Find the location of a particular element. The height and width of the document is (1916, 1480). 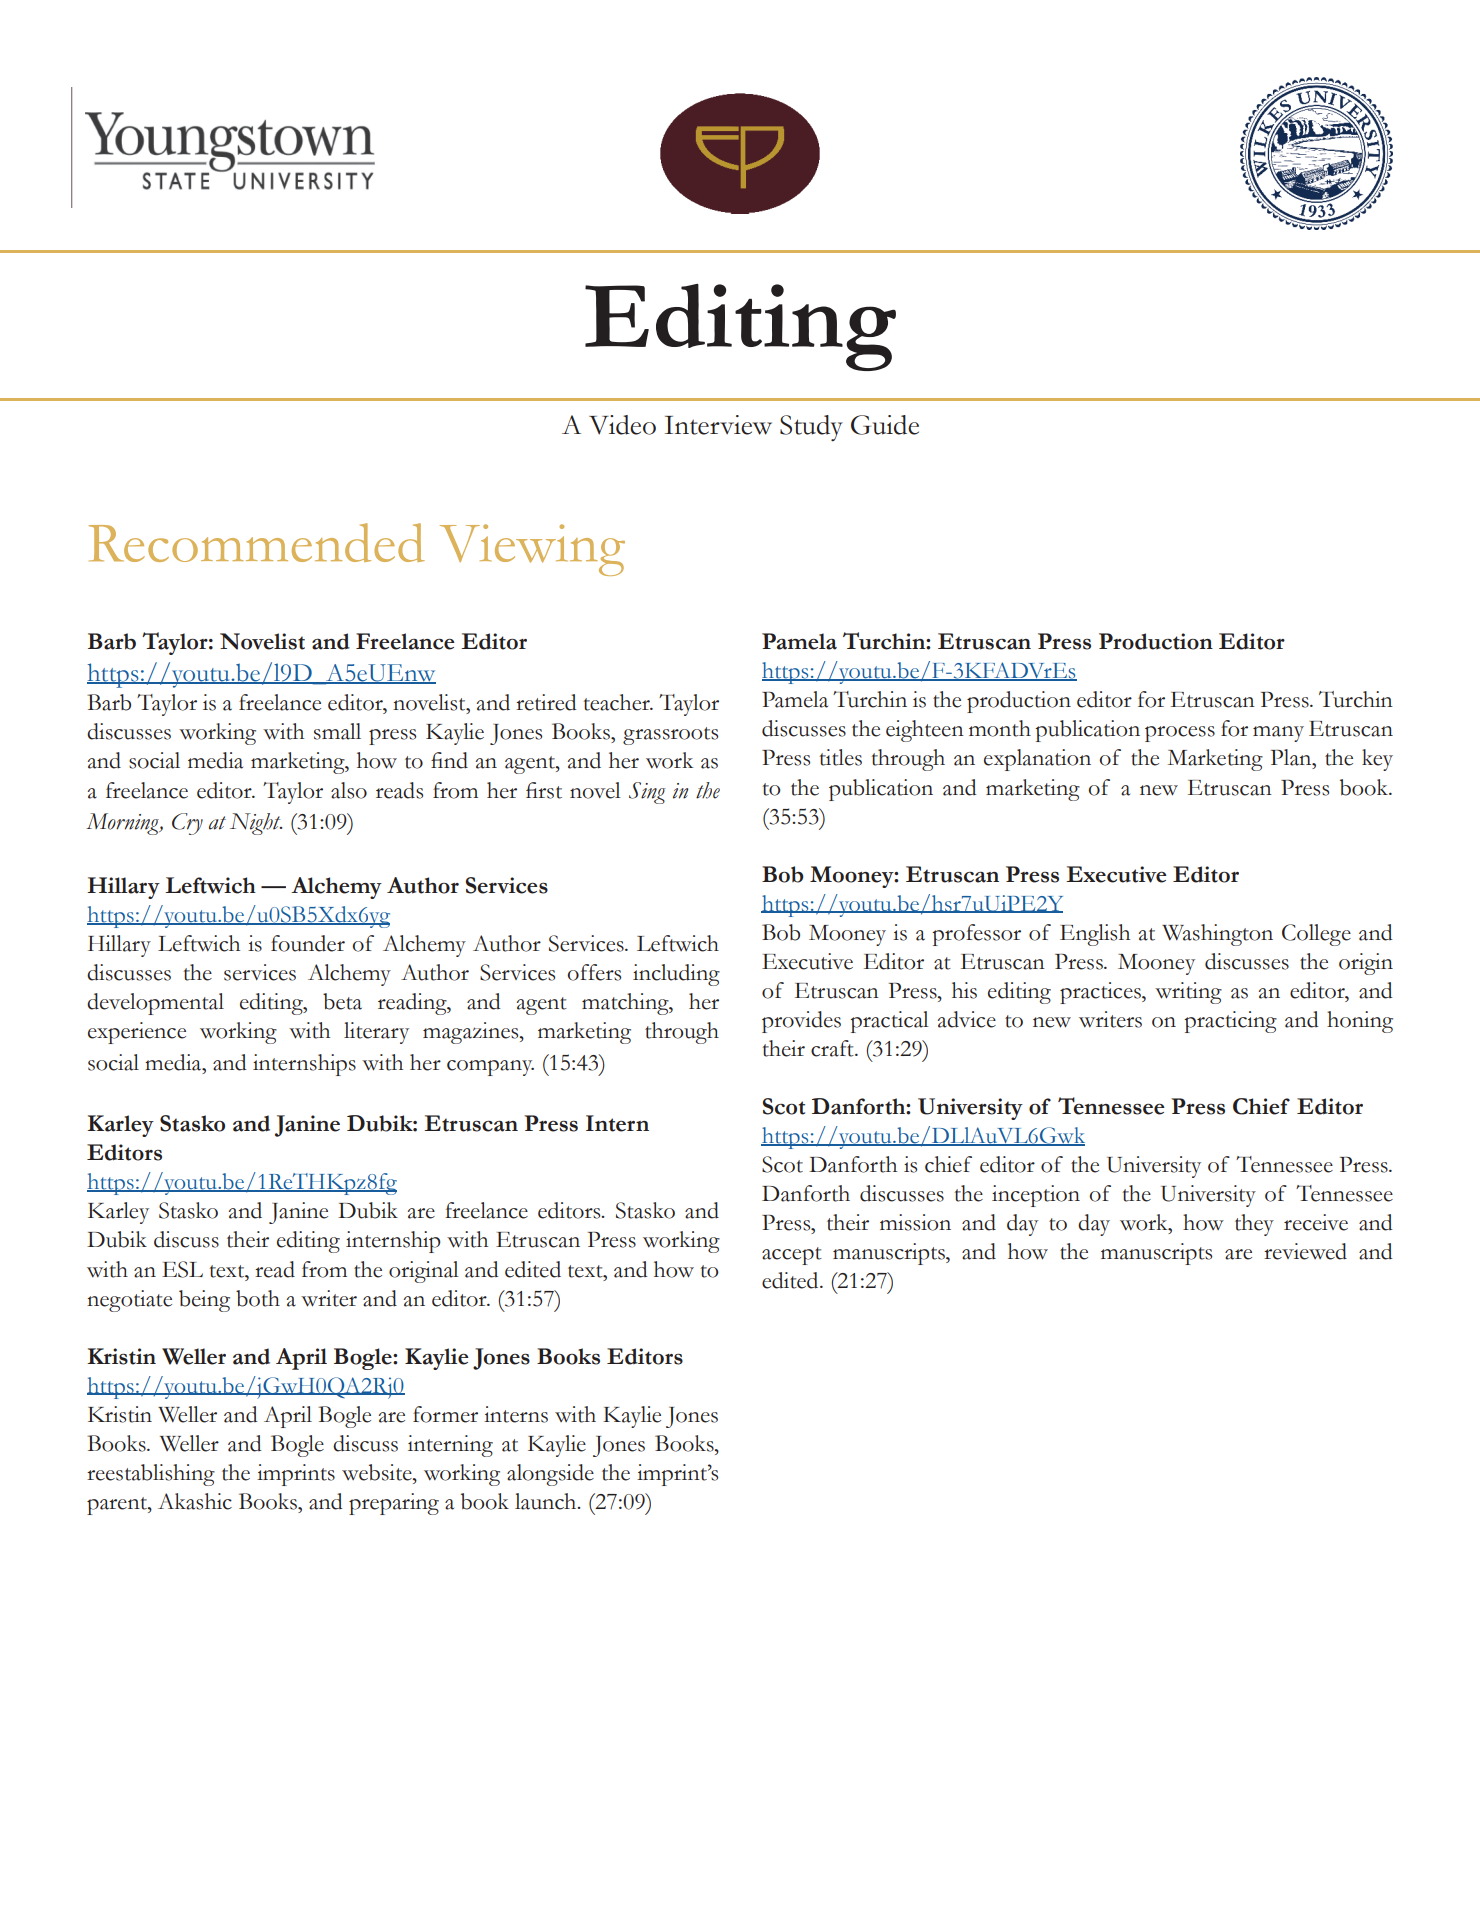

Recommended is located at coordinates (257, 542).
